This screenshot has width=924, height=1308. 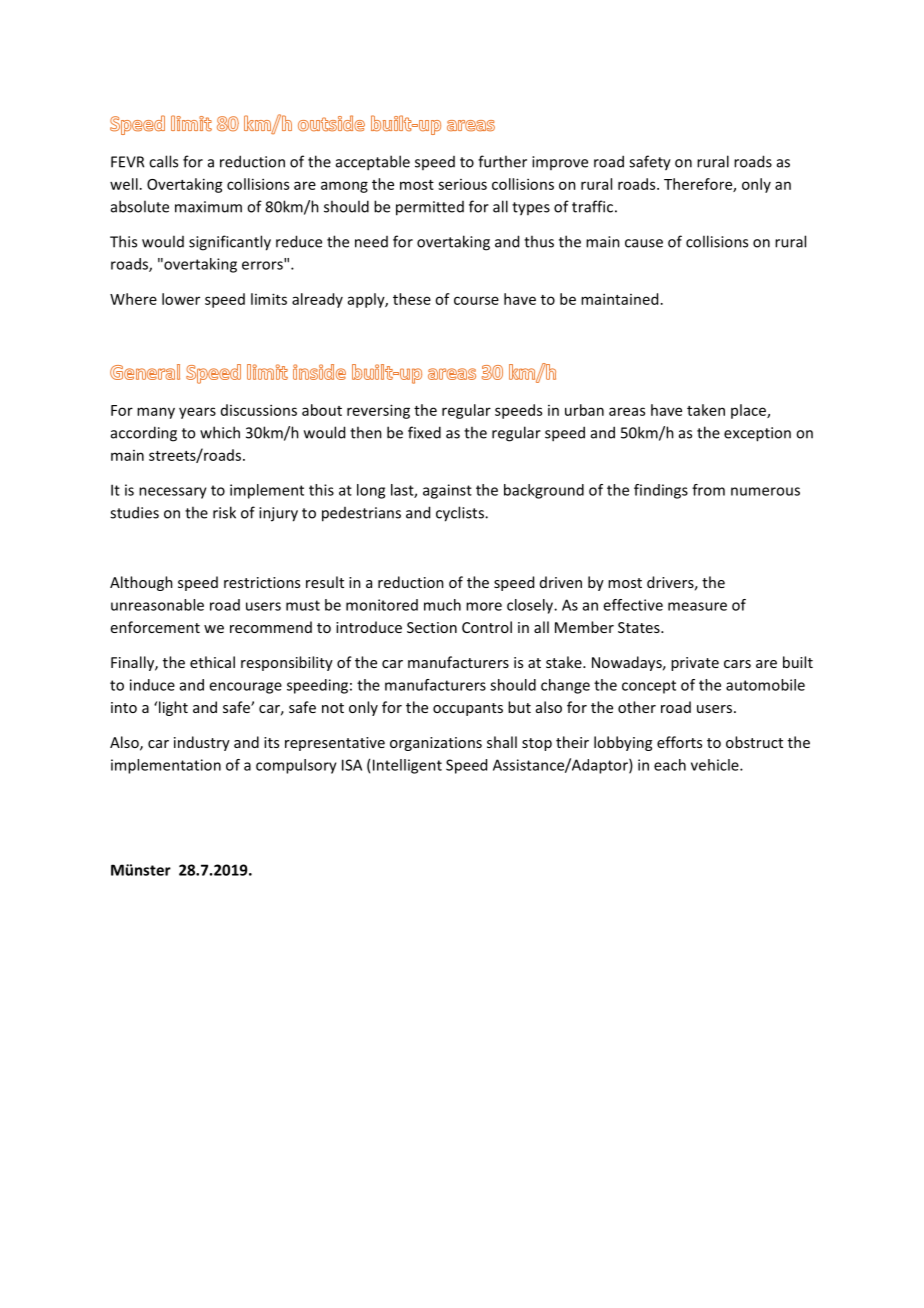 I want to click on course, so click(x=476, y=300).
